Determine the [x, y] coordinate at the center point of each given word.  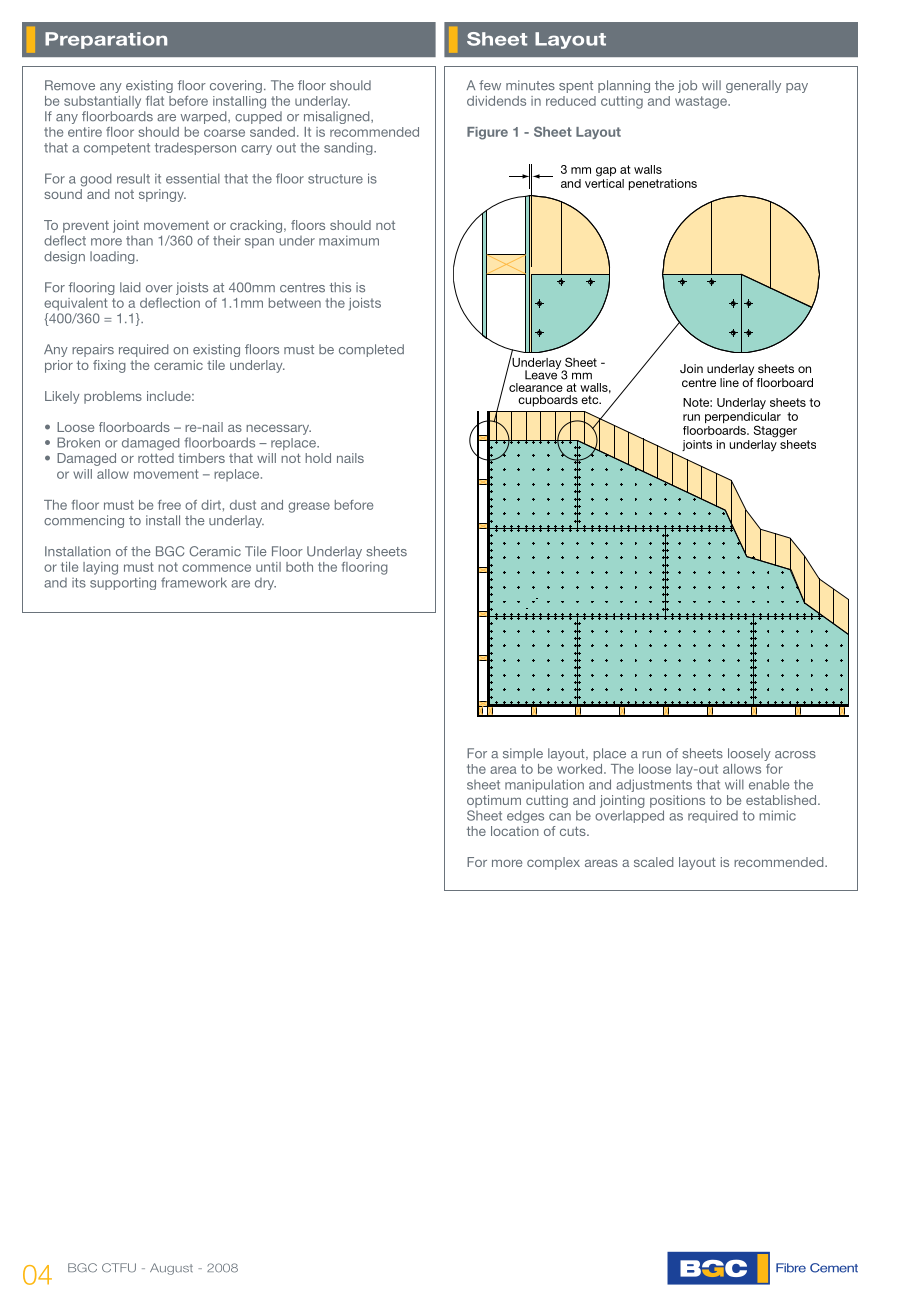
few [490, 85]
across [795, 755]
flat [155, 101]
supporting [123, 583]
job [687, 86]
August [171, 1269]
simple [523, 754]
